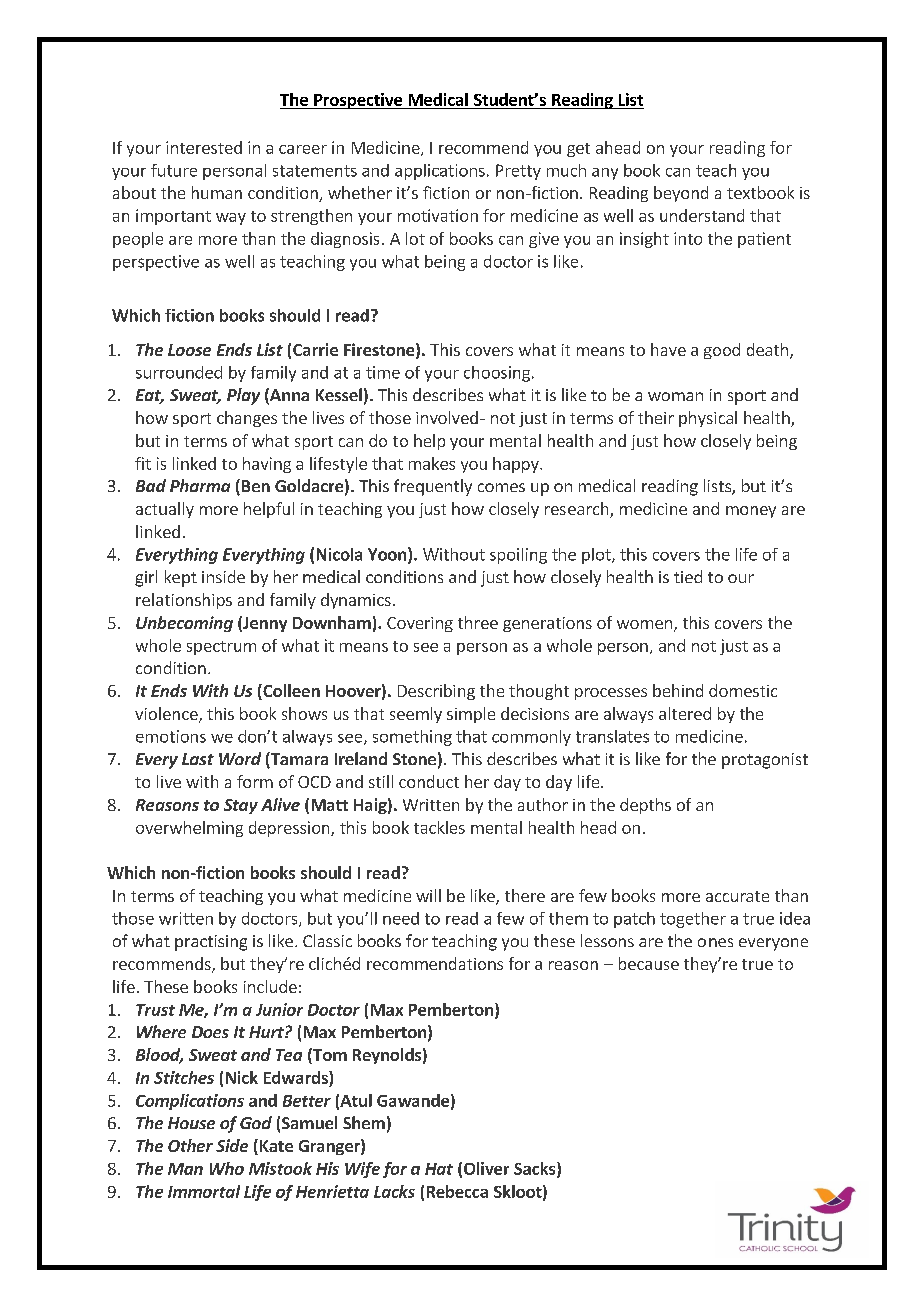  Describe the element at coordinates (204, 147) in the document. I see `interested` at that location.
